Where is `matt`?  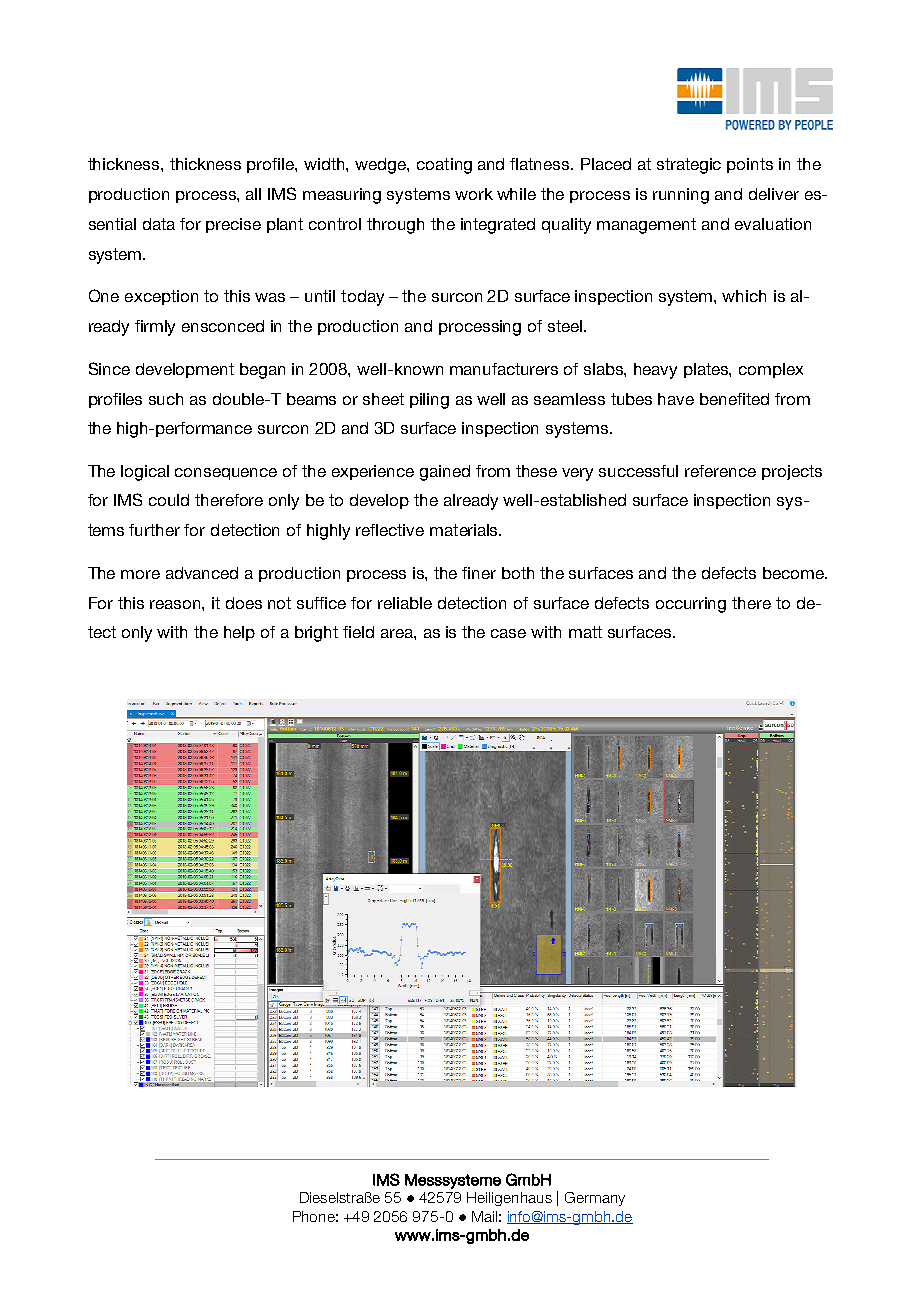 matt is located at coordinates (585, 632).
